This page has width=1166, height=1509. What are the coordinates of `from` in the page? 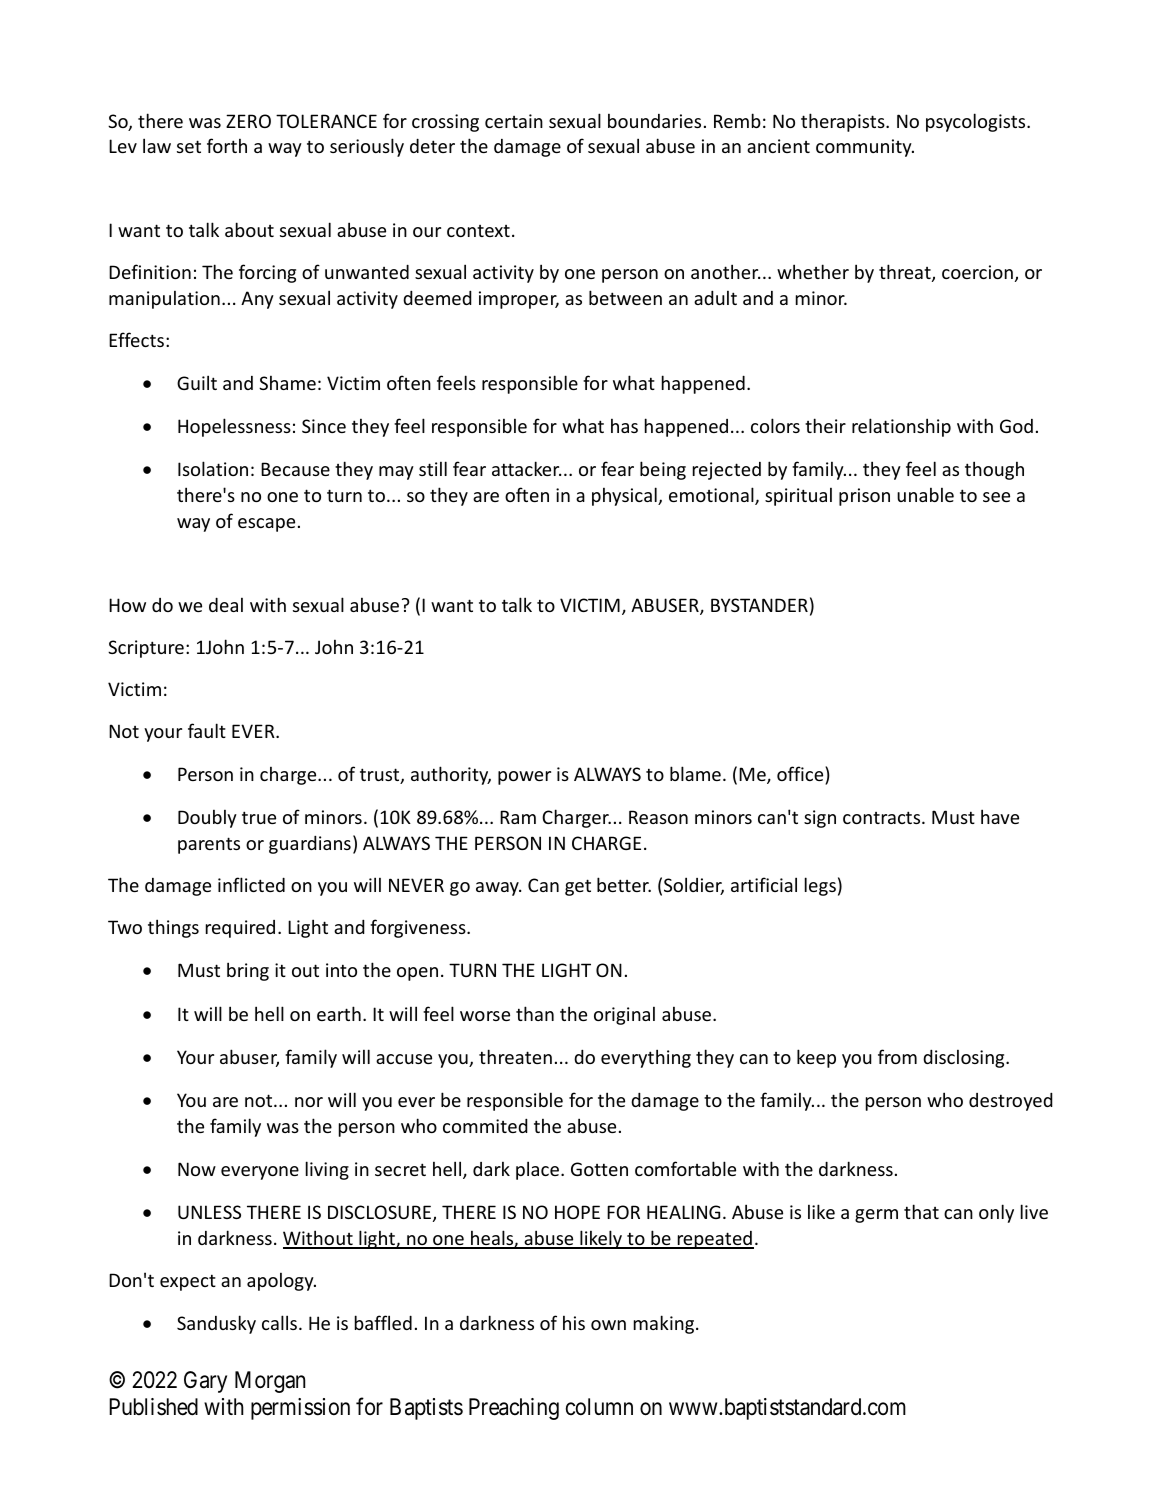 It's located at (897, 1056).
